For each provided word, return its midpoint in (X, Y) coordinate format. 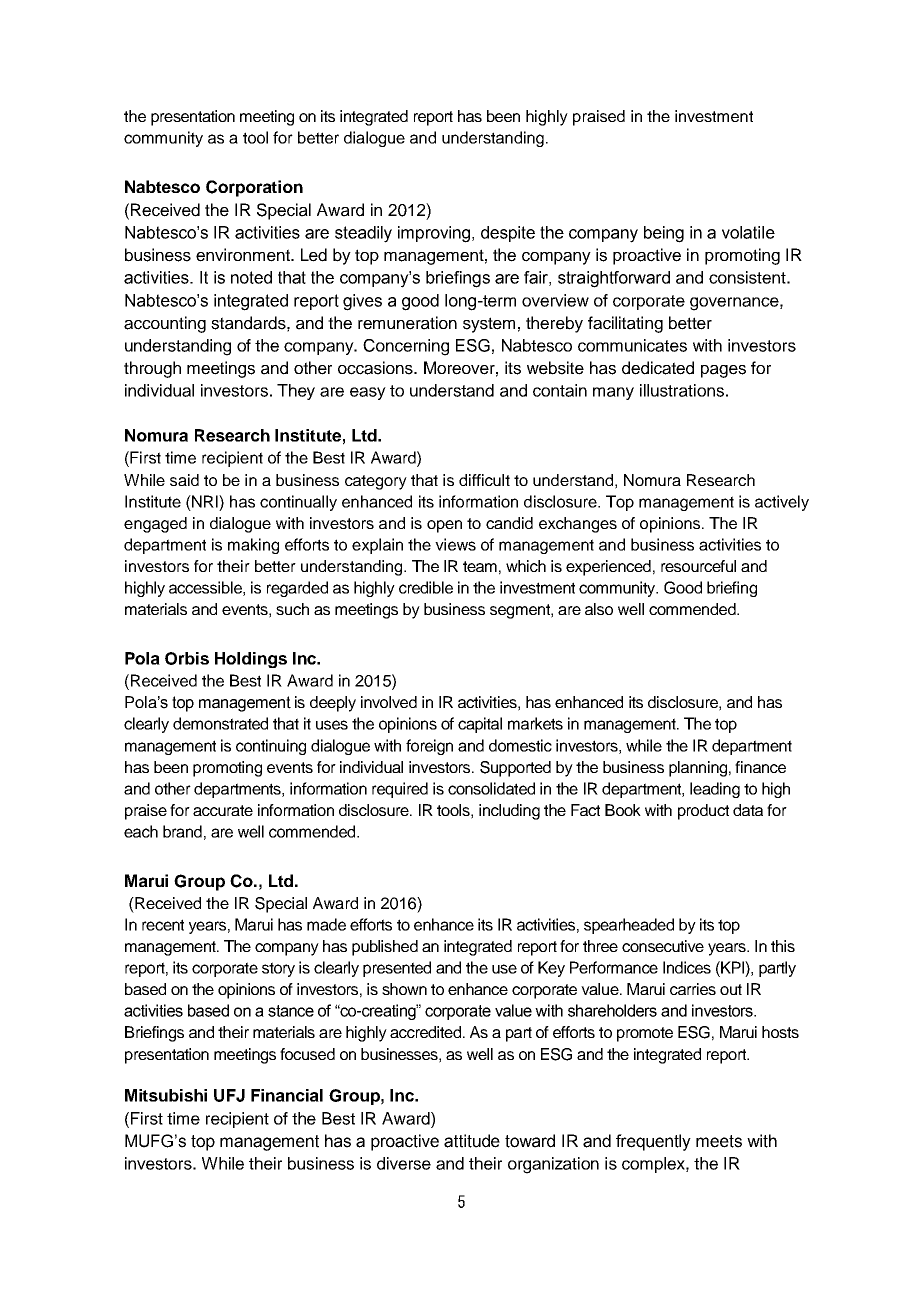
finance (760, 767)
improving (434, 234)
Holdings (251, 660)
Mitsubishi (166, 1095)
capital (480, 725)
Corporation (254, 188)
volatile (748, 232)
